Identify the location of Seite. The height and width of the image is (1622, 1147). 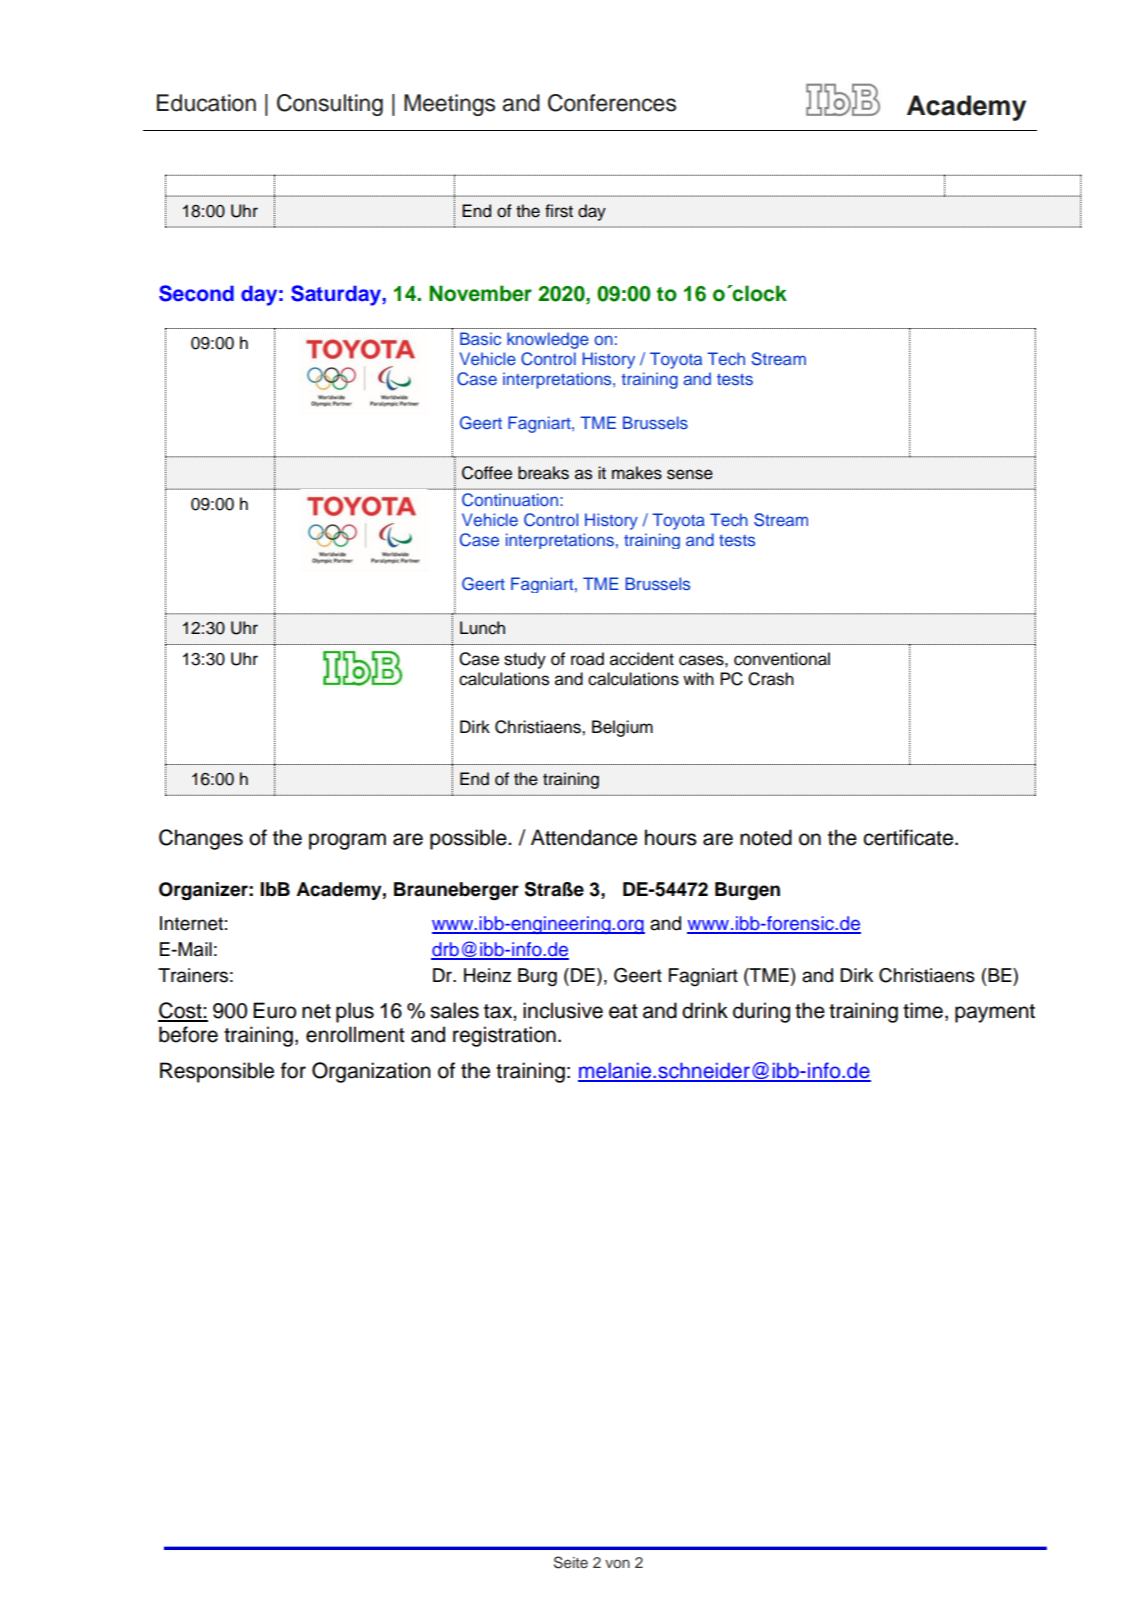
(571, 1562).
